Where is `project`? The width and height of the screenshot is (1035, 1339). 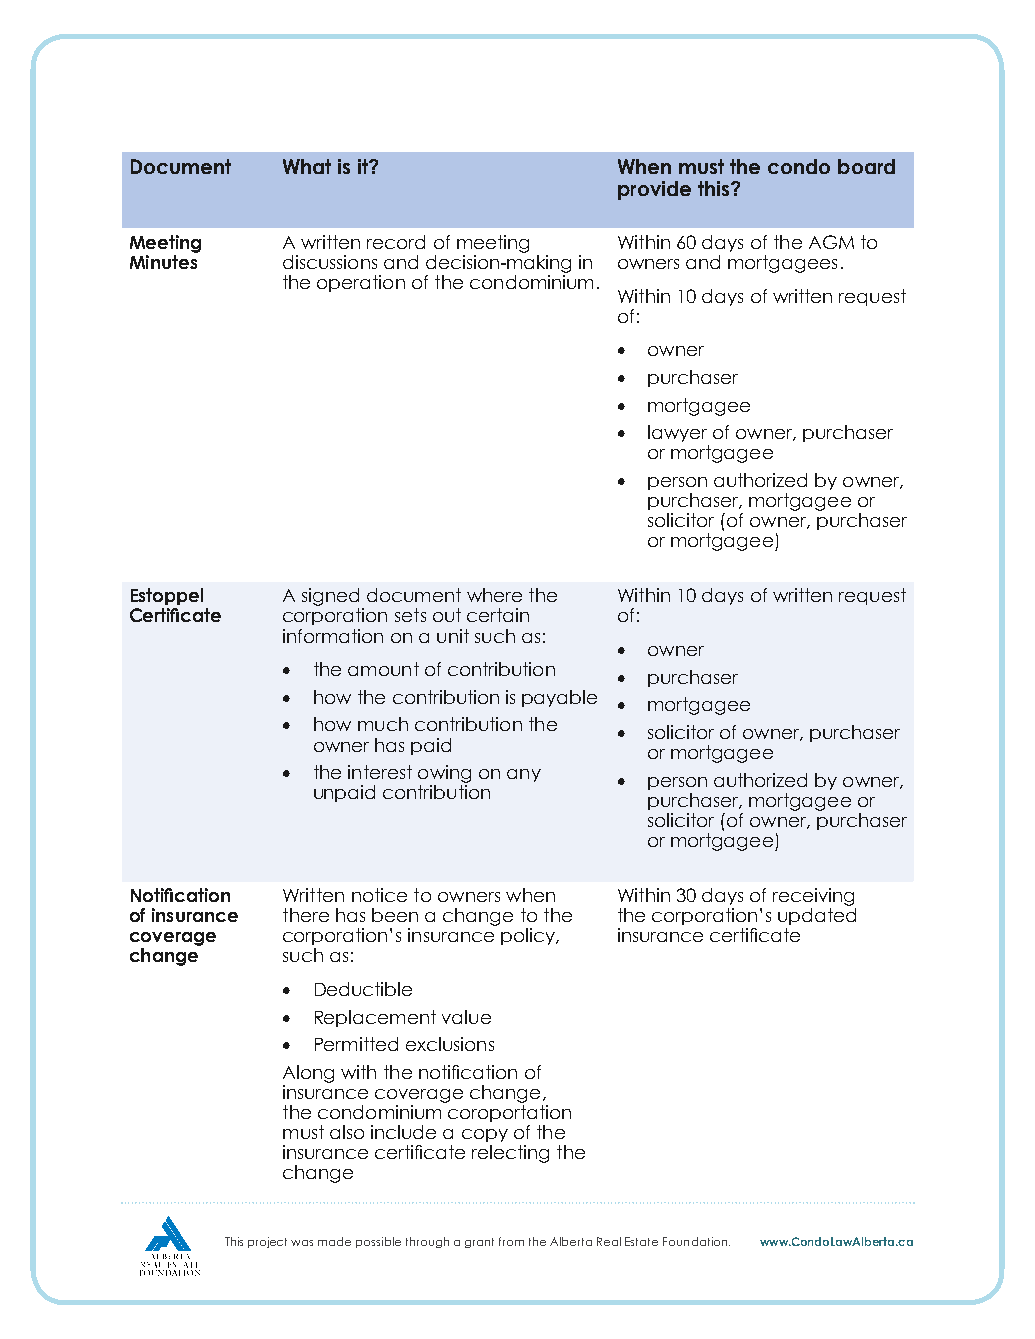 project is located at coordinates (267, 1242).
